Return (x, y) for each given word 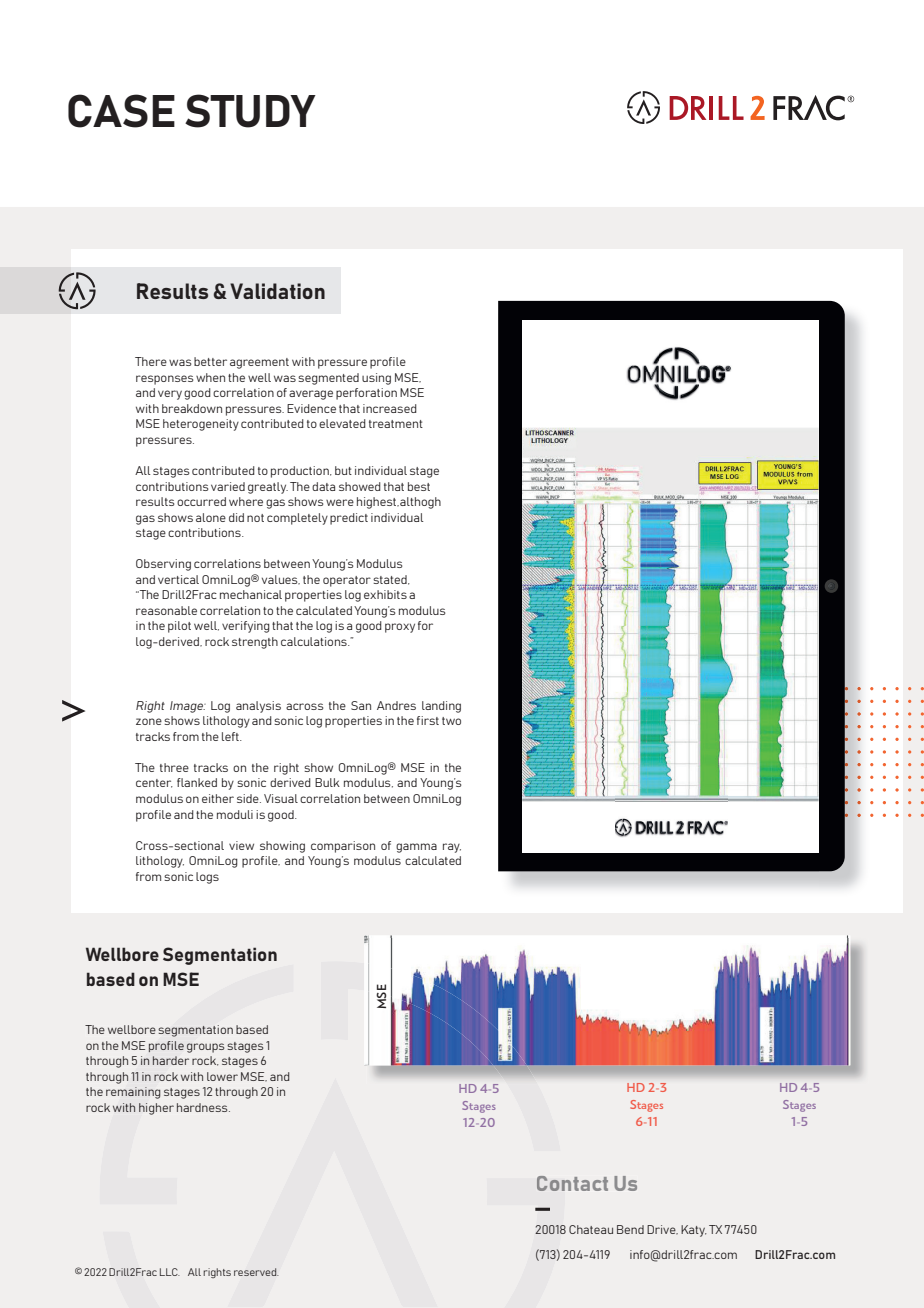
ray (452, 848)
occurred (201, 501)
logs (207, 878)
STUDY (250, 111)
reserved (256, 1272)
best (419, 486)
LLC (170, 1272)
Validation (277, 291)
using (376, 379)
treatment (396, 424)
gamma (416, 848)
